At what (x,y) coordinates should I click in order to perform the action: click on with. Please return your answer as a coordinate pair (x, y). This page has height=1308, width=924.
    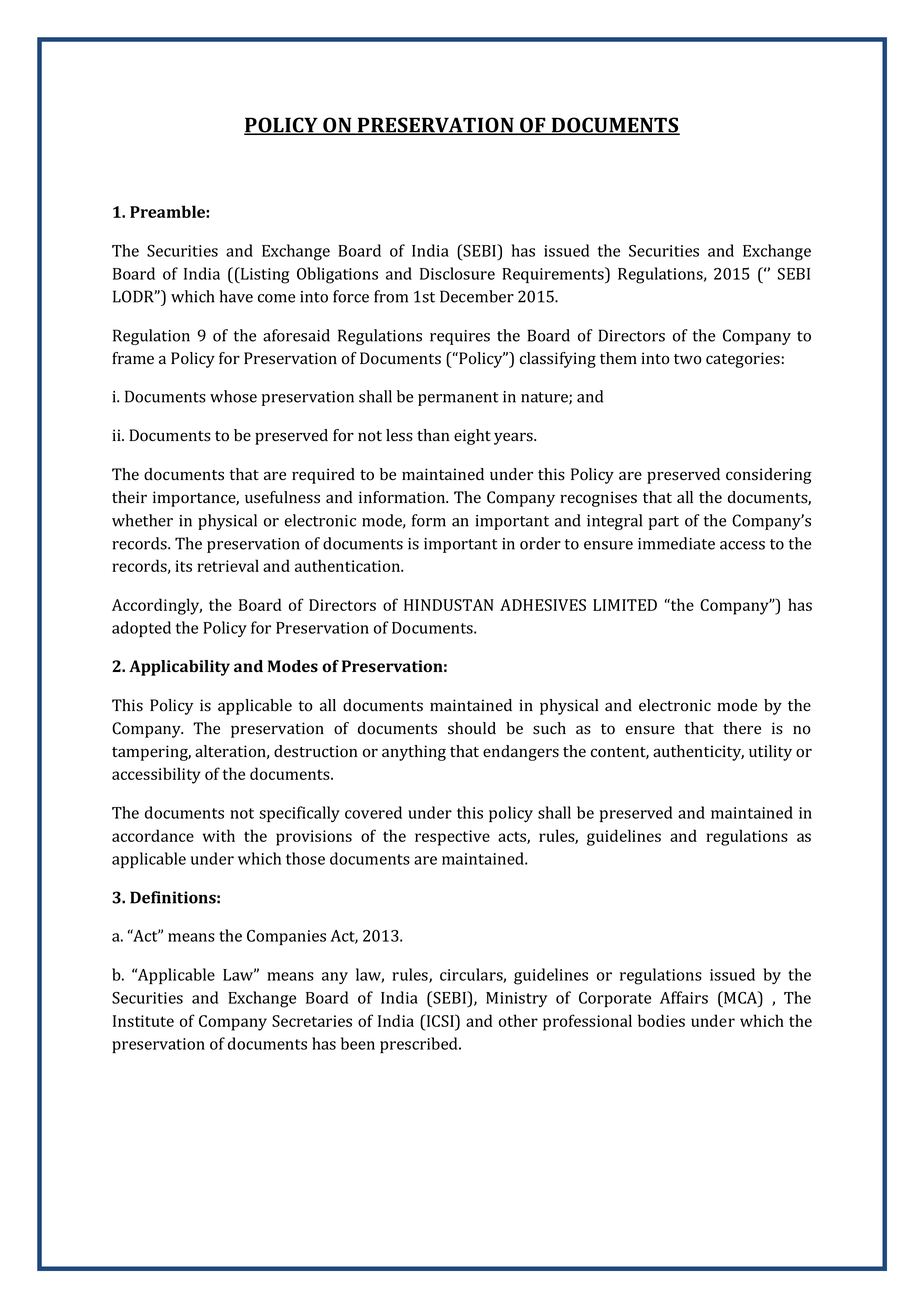
    Looking at the image, I should click on (219, 835).
